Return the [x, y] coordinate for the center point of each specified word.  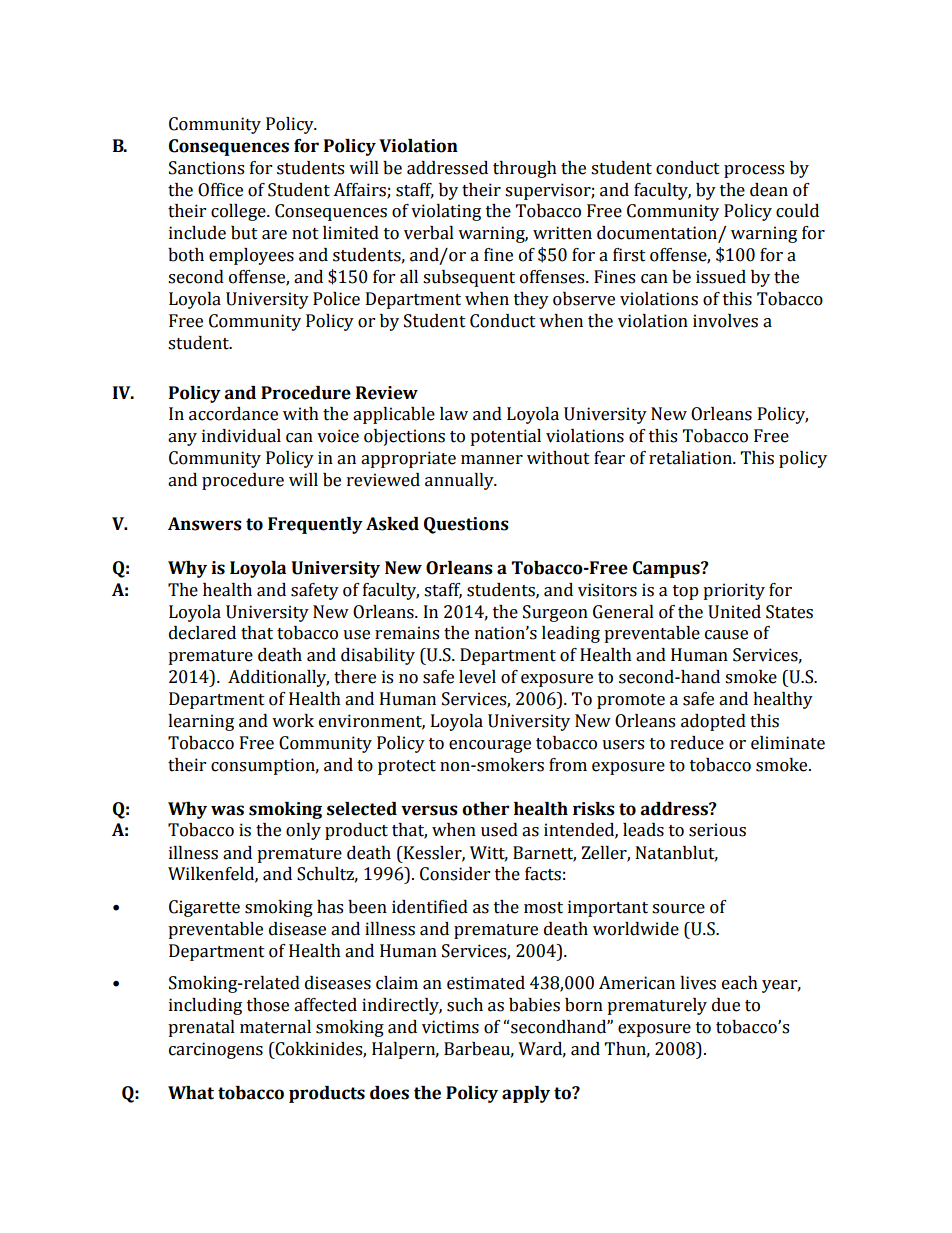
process [754, 171]
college [239, 212]
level [477, 677]
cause [726, 635]
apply [526, 1094]
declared [202, 633]
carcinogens [216, 1050]
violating [446, 212]
